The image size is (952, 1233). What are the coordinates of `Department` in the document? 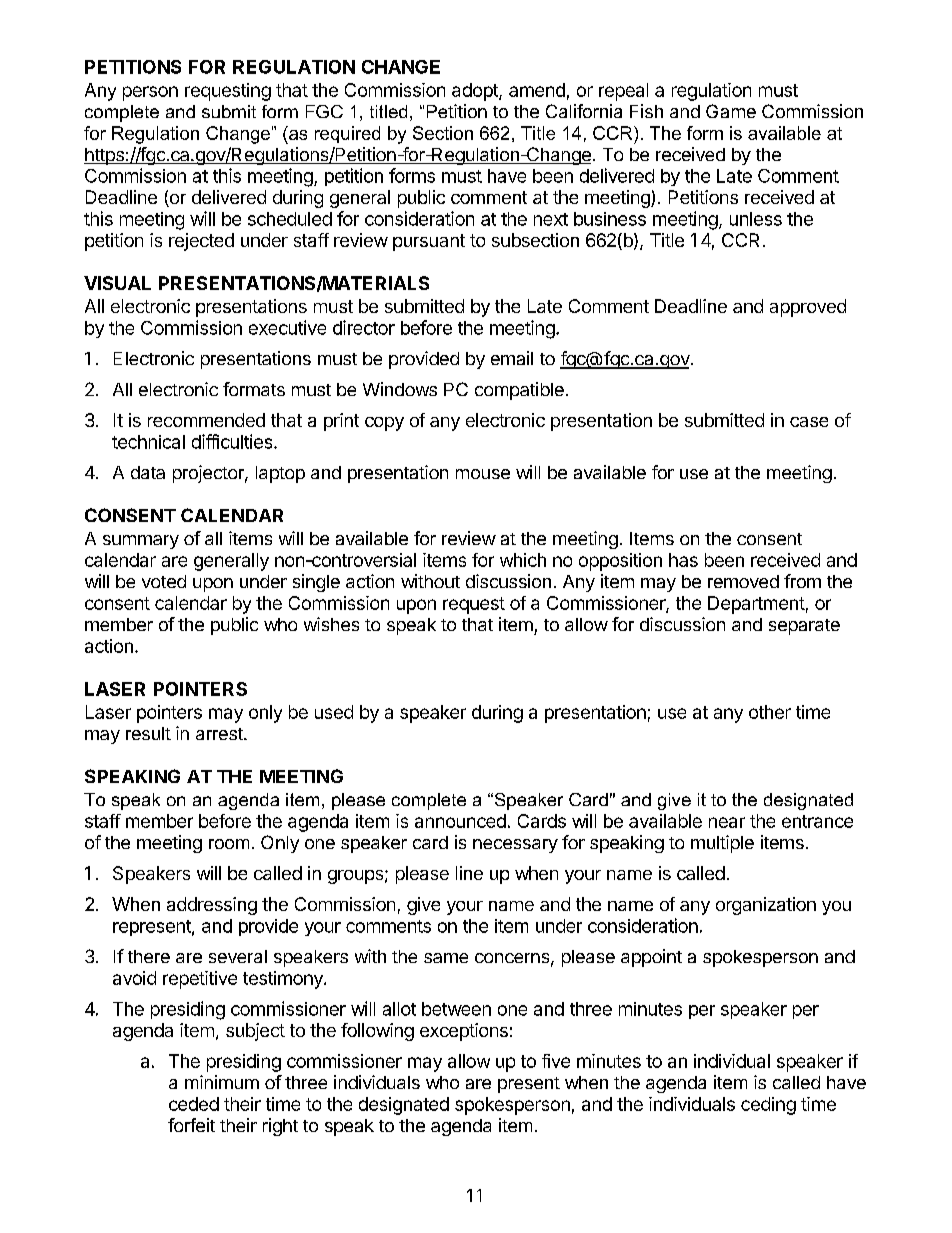 It's located at (756, 605).
